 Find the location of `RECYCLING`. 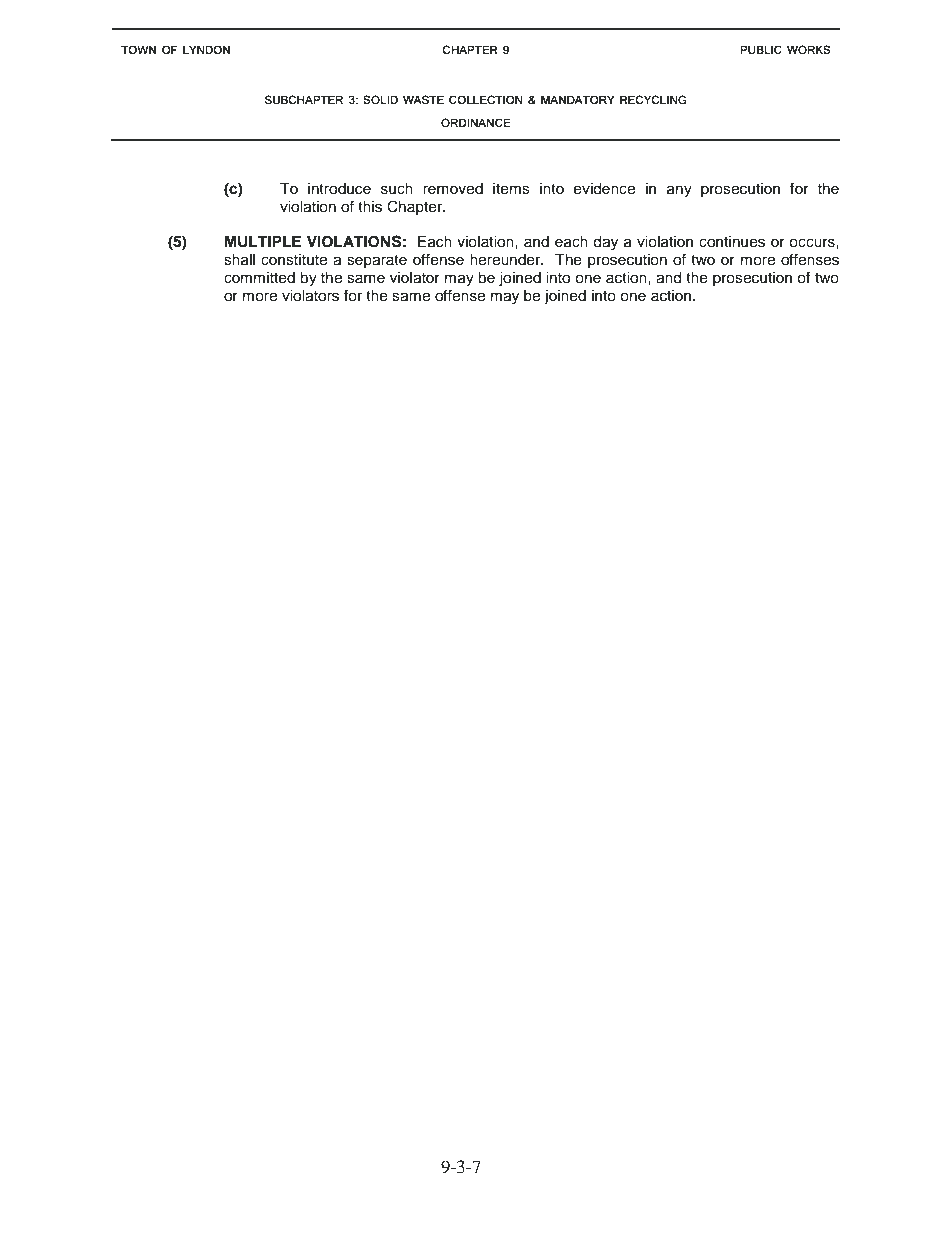

RECYCLING is located at coordinates (653, 99).
